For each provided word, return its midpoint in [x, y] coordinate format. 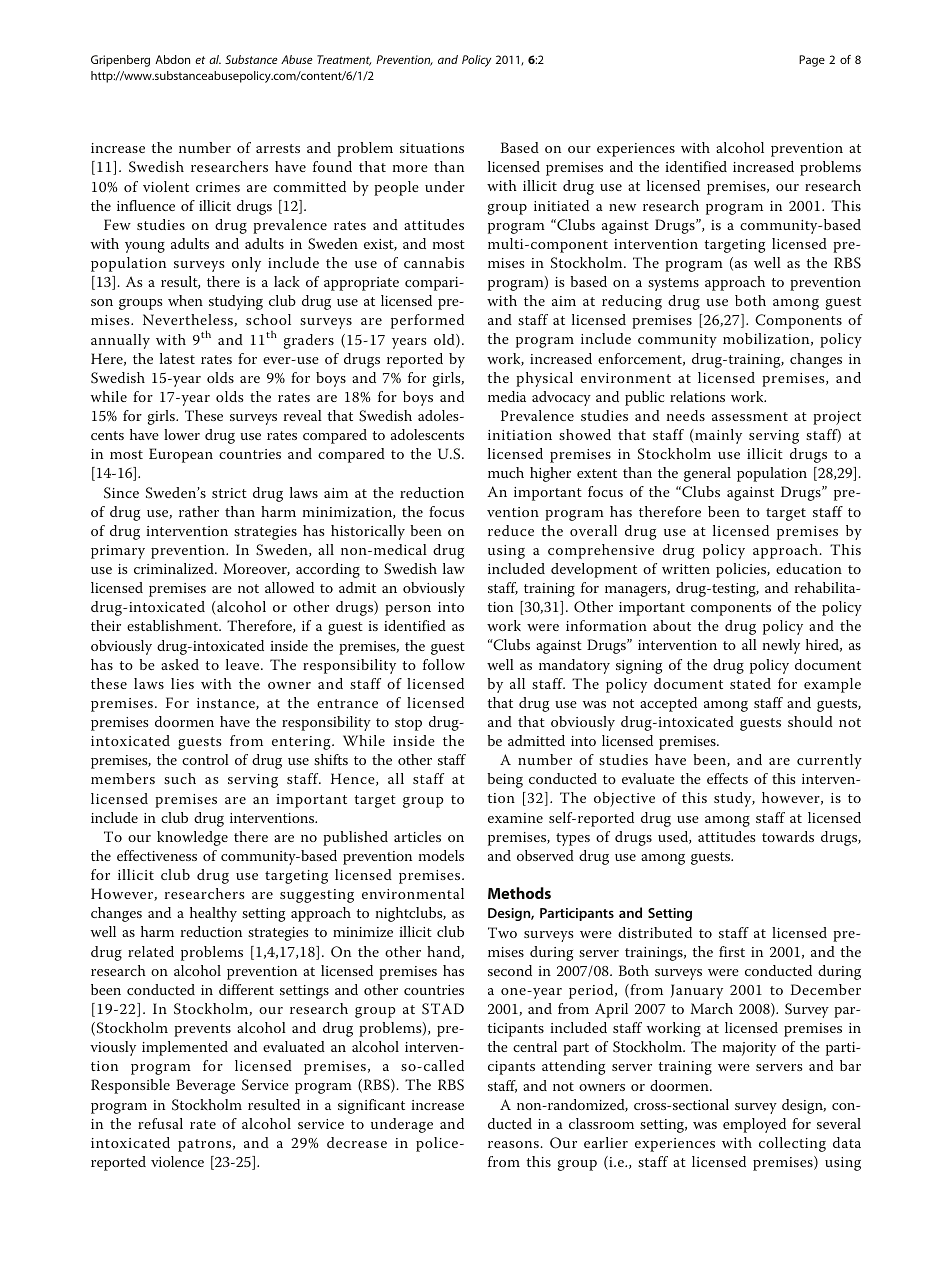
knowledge [192, 838]
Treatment [344, 60]
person [408, 610]
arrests [278, 148]
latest [177, 358]
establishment [174, 625]
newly [781, 646]
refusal [160, 1123]
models [441, 855]
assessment [750, 416]
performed [427, 321]
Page [812, 61]
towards [788, 836]
